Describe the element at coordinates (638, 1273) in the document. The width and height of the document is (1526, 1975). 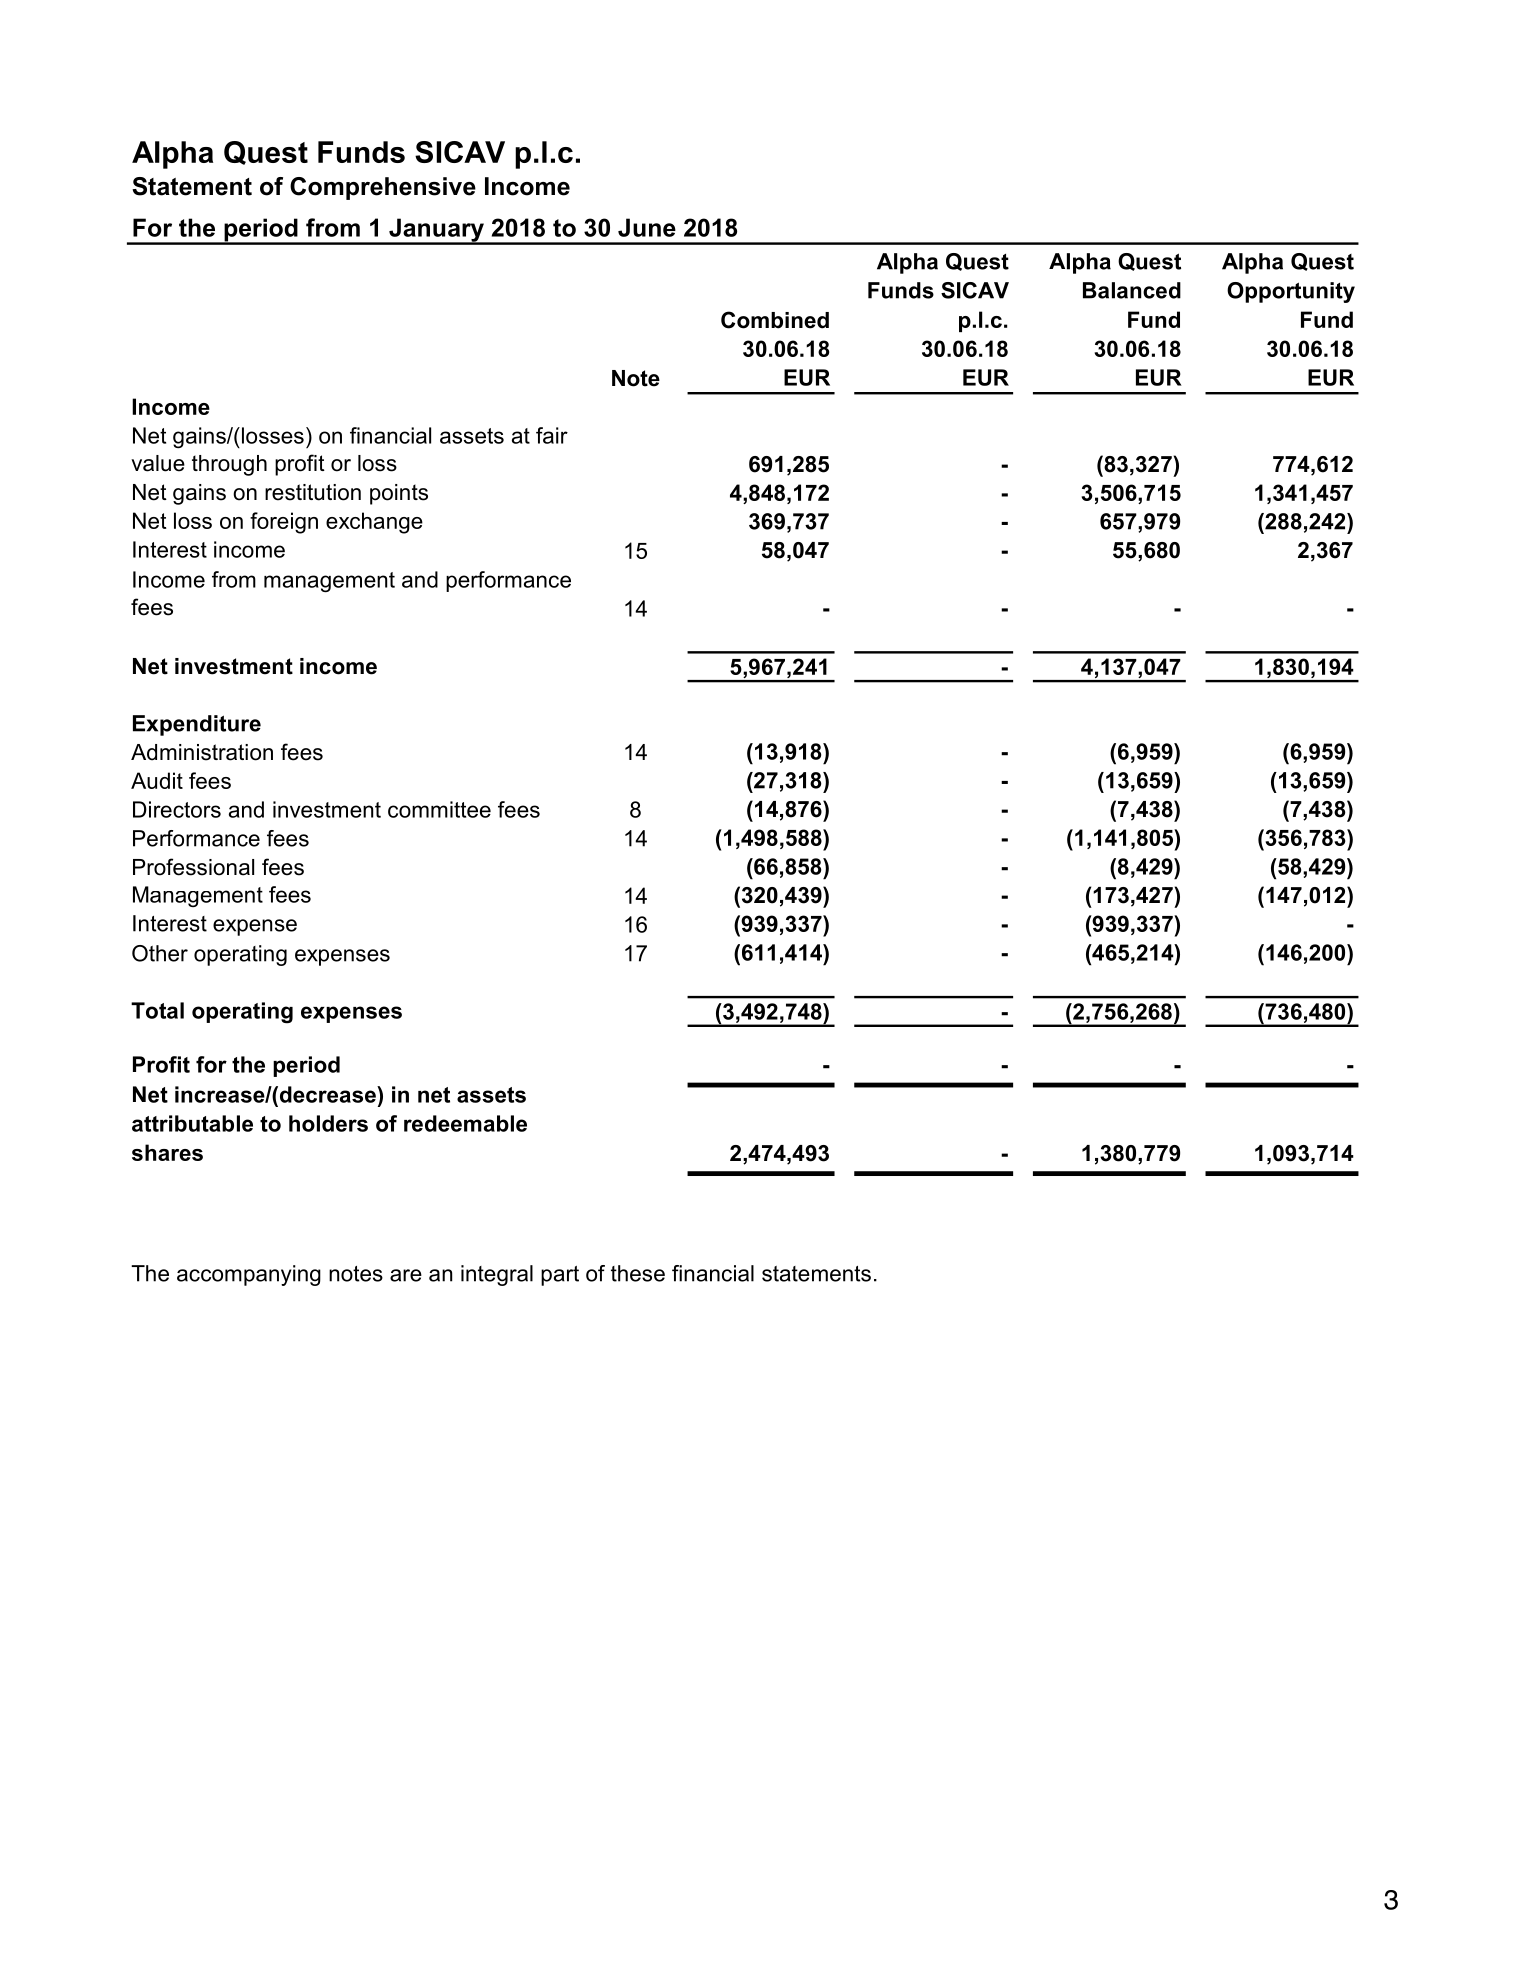
I see `these` at that location.
